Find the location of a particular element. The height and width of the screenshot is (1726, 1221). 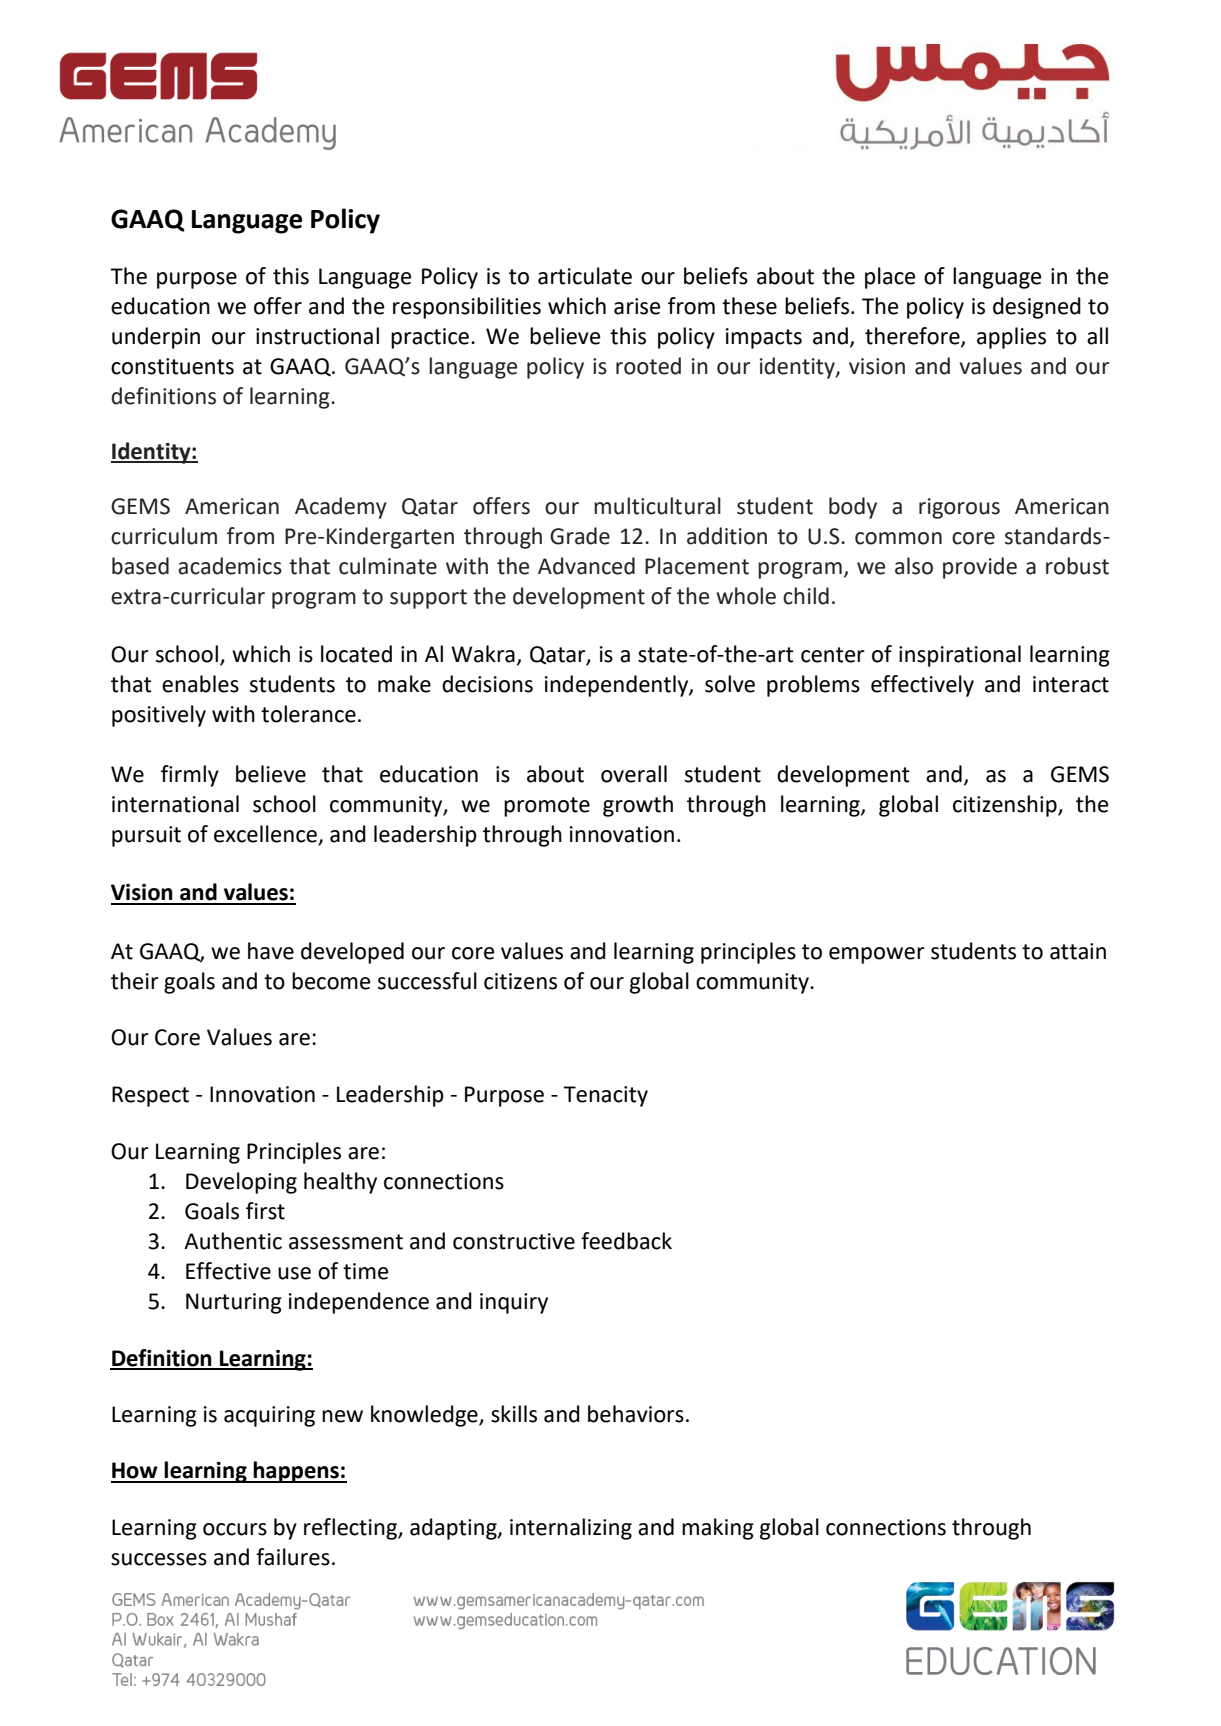

growth is located at coordinates (638, 806).
